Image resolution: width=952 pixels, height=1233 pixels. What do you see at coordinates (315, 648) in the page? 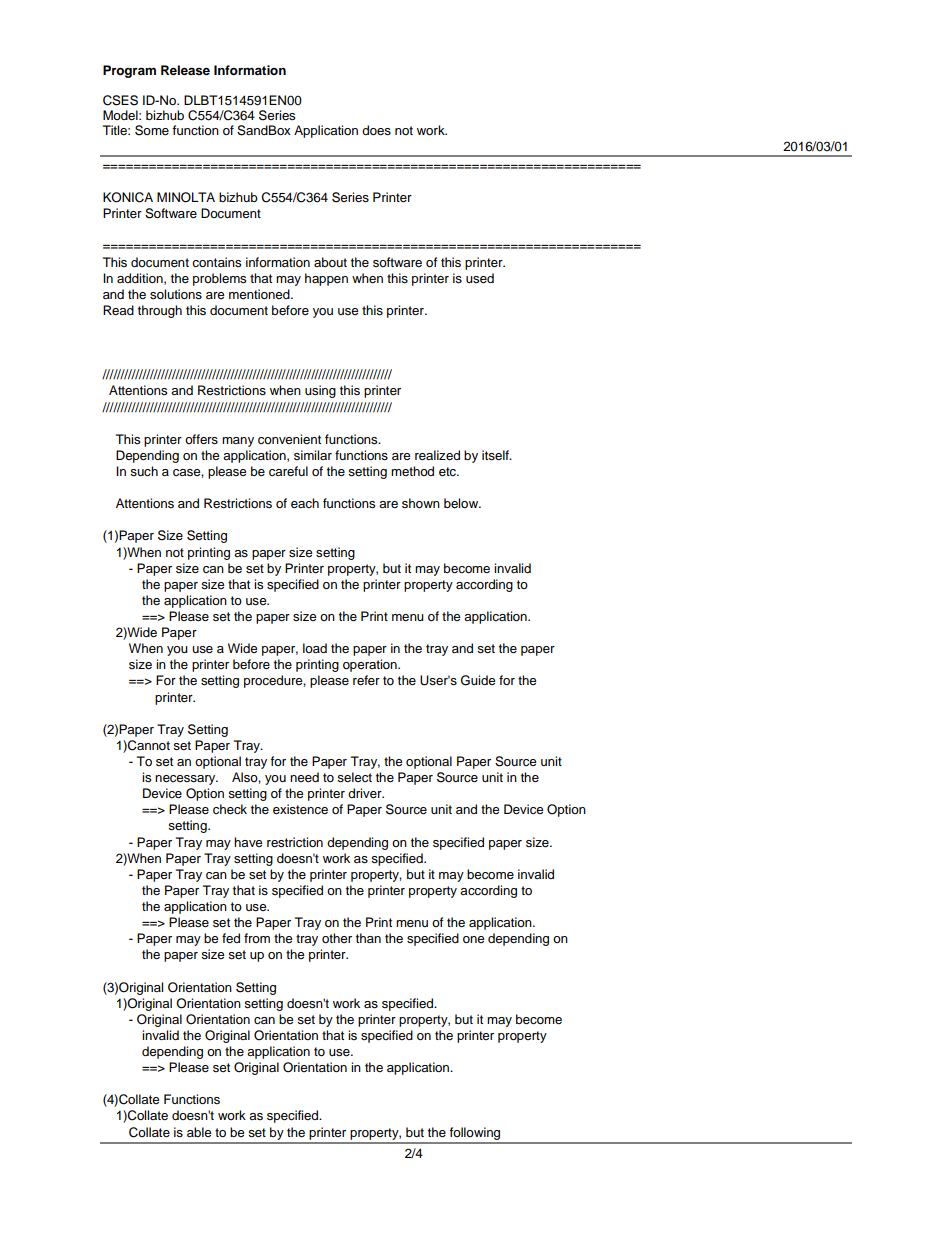
I see `load` at bounding box center [315, 648].
